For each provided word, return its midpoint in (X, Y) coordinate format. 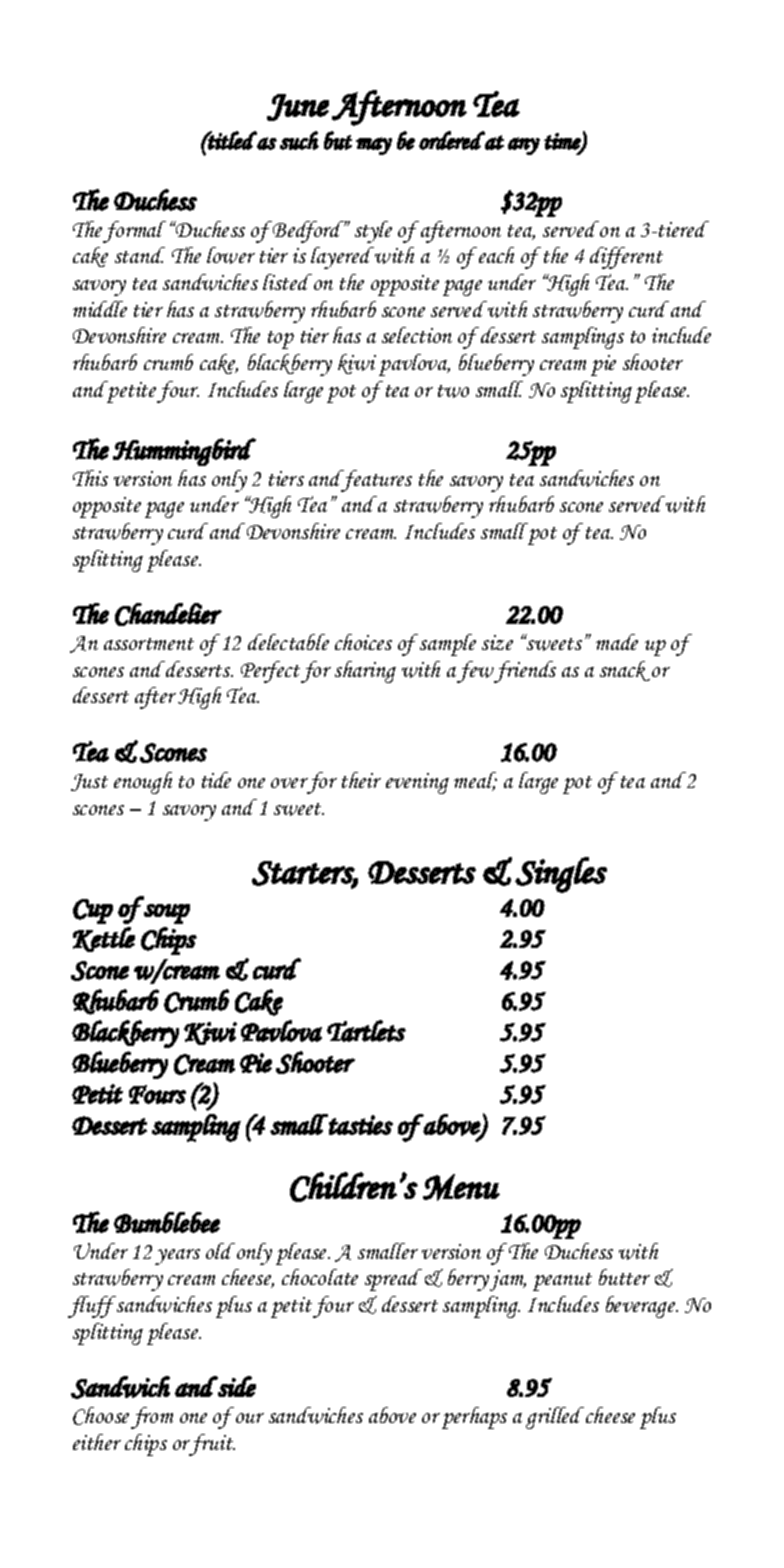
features (375, 481)
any (524, 146)
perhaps (474, 1418)
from (152, 1418)
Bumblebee (167, 1222)
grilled (555, 1418)
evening (417, 783)
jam (508, 1280)
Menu (461, 1187)
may (374, 146)
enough (143, 783)
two (453, 391)
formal (134, 232)
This (90, 478)
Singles (561, 875)
